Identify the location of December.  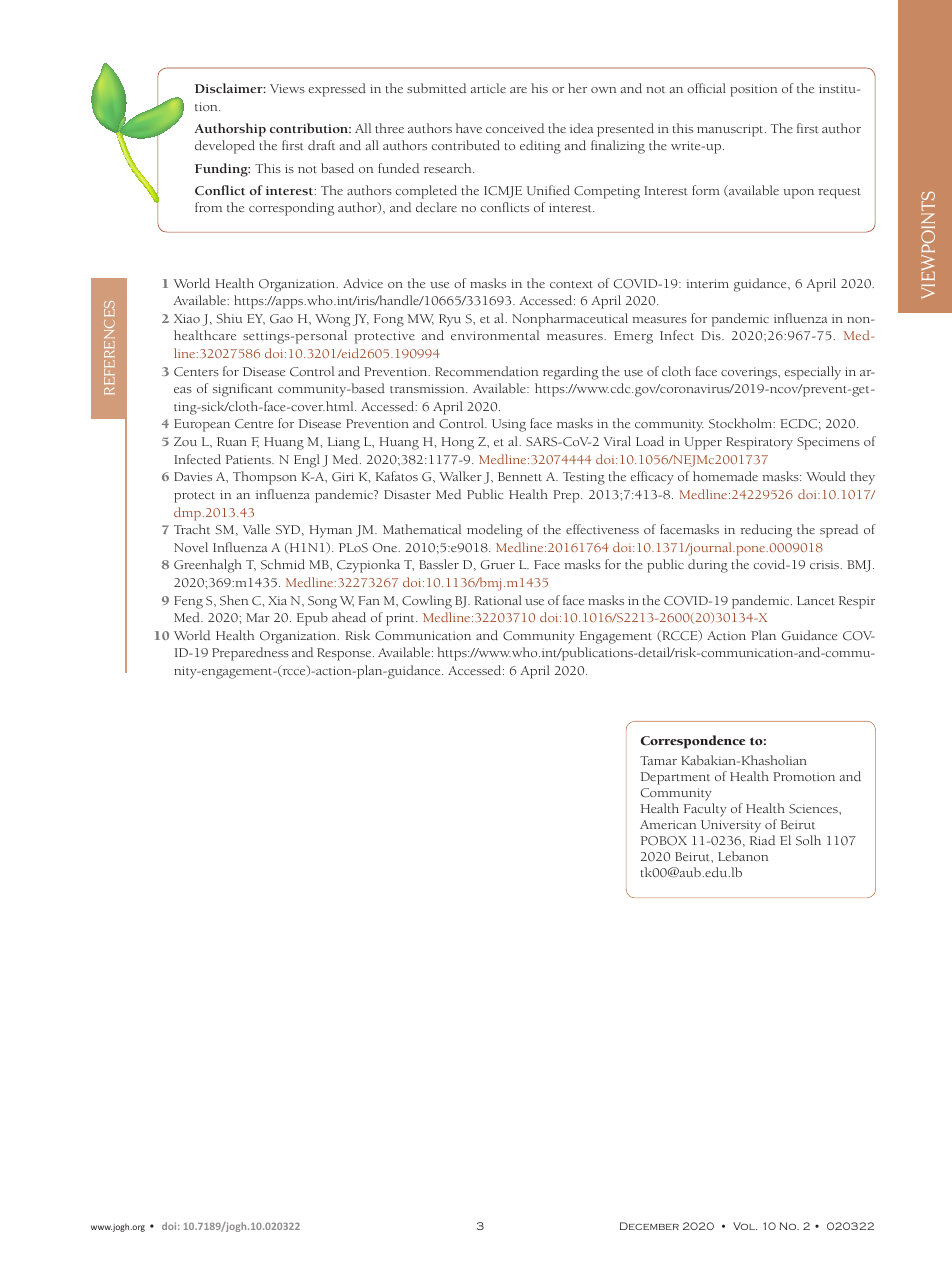
(649, 1226).
